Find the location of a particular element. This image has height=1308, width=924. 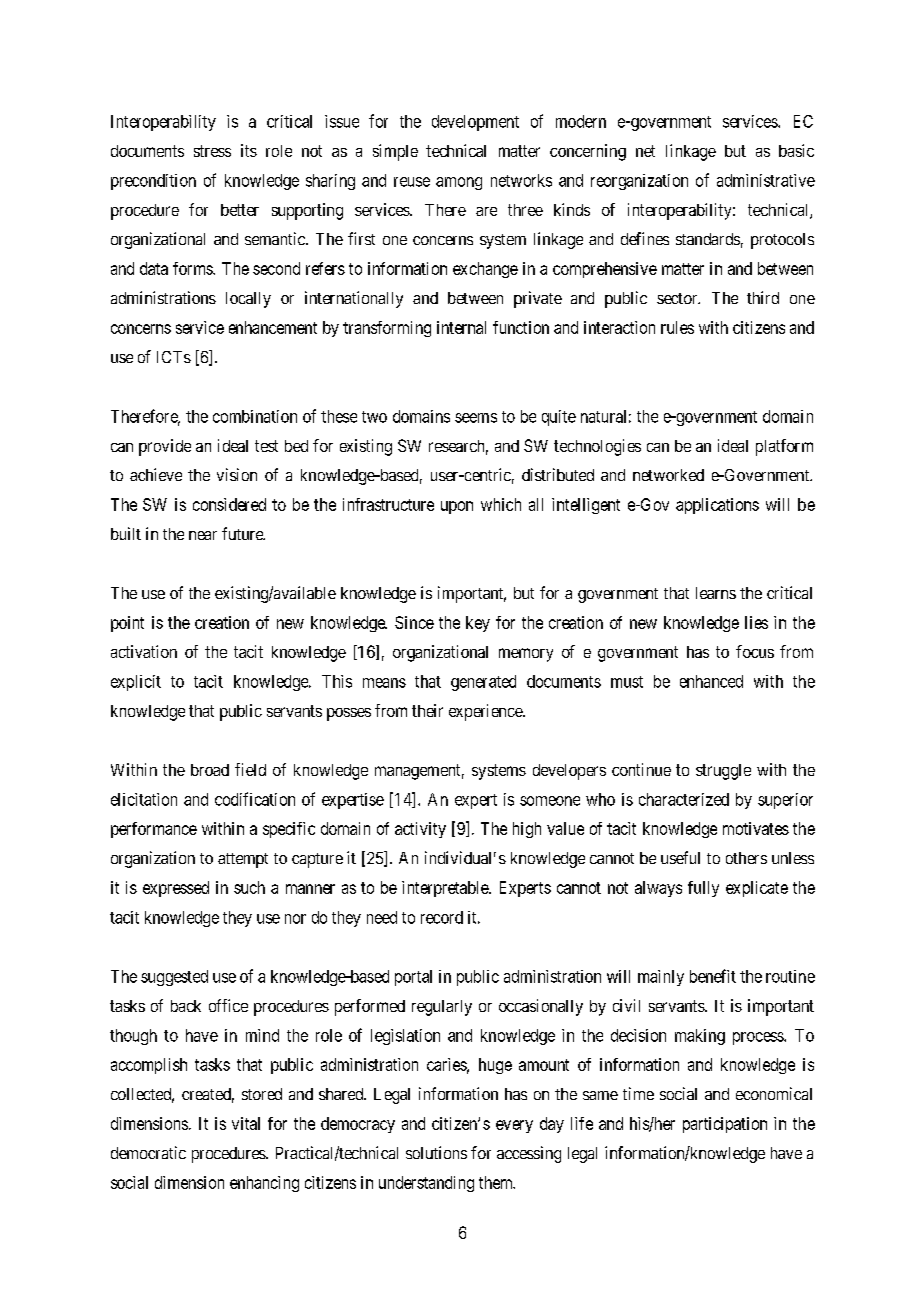

characterized is located at coordinates (684, 799).
